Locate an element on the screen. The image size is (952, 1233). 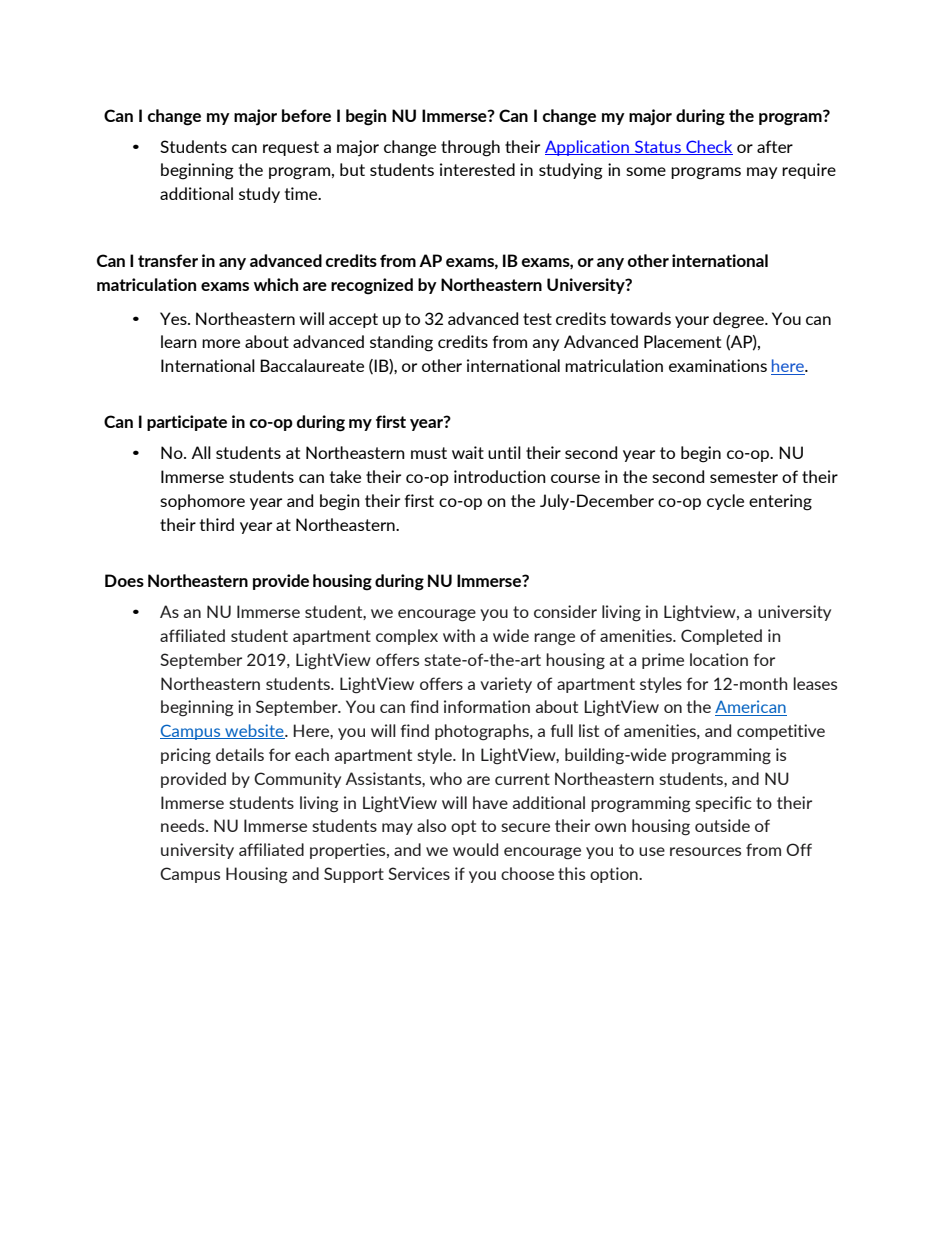
resources is located at coordinates (705, 851).
